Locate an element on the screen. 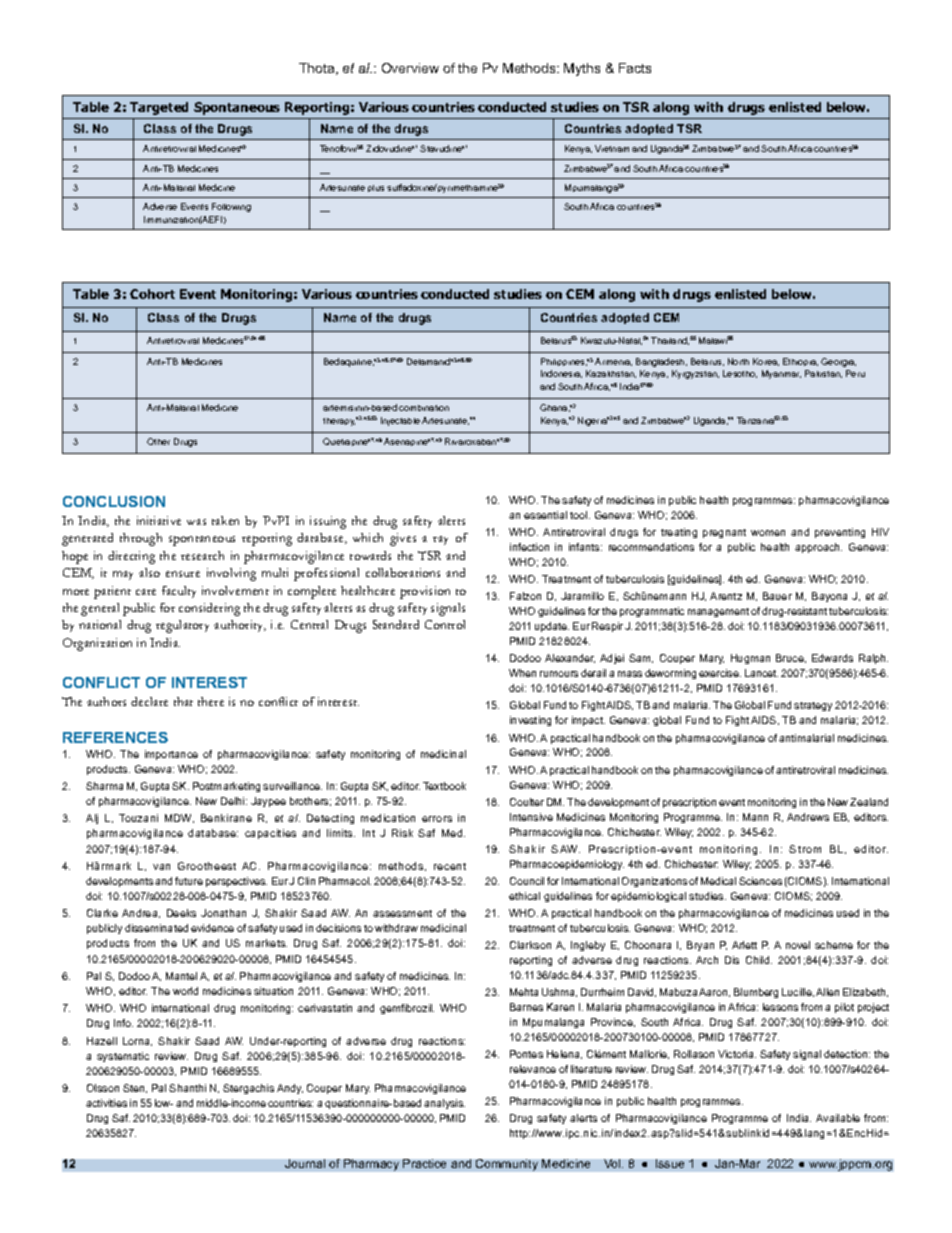 Image resolution: width=952 pixels, height=1233 pixels. regulatory is located at coordinates (182, 626).
